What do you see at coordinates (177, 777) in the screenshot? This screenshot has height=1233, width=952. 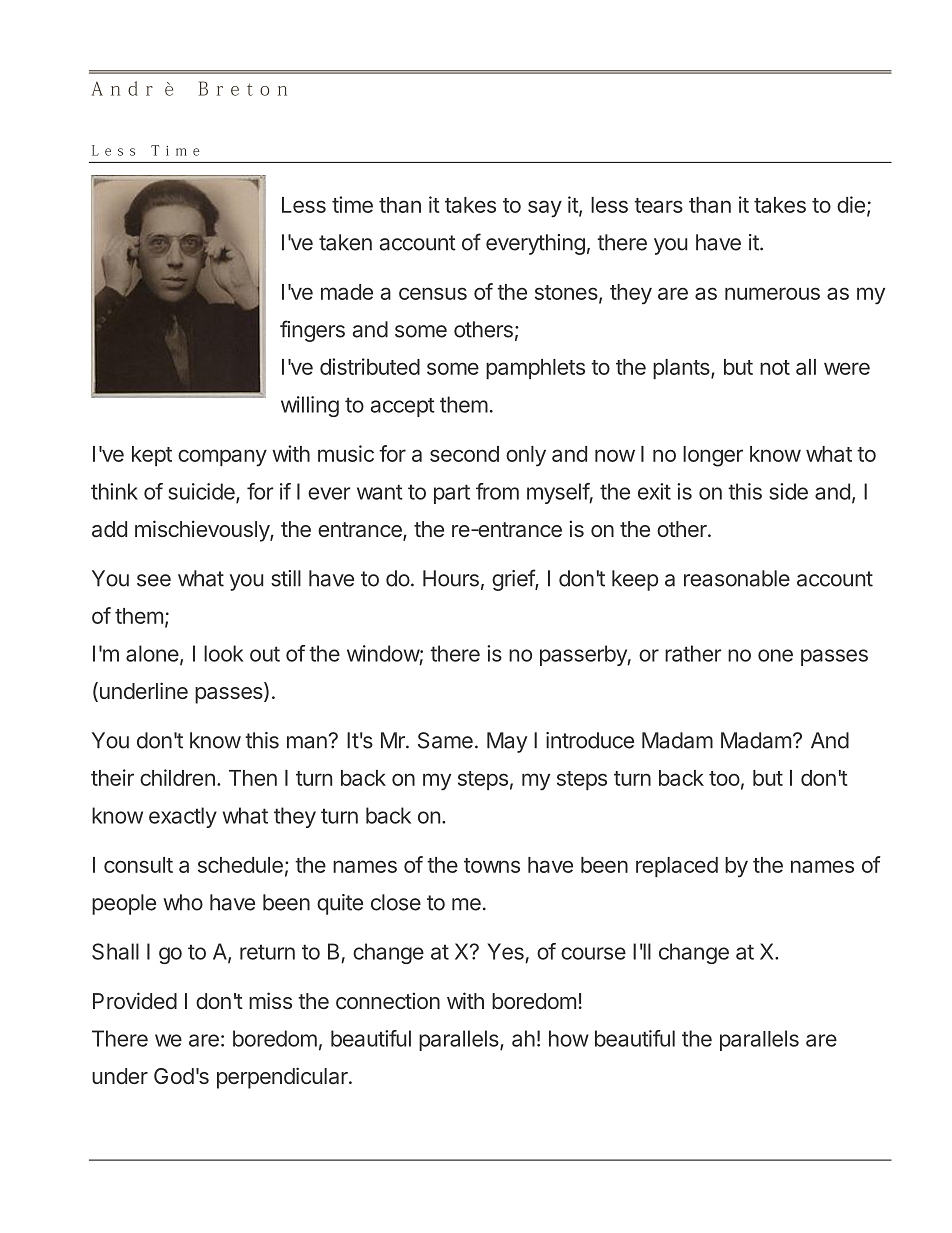 I see `children` at bounding box center [177, 777].
